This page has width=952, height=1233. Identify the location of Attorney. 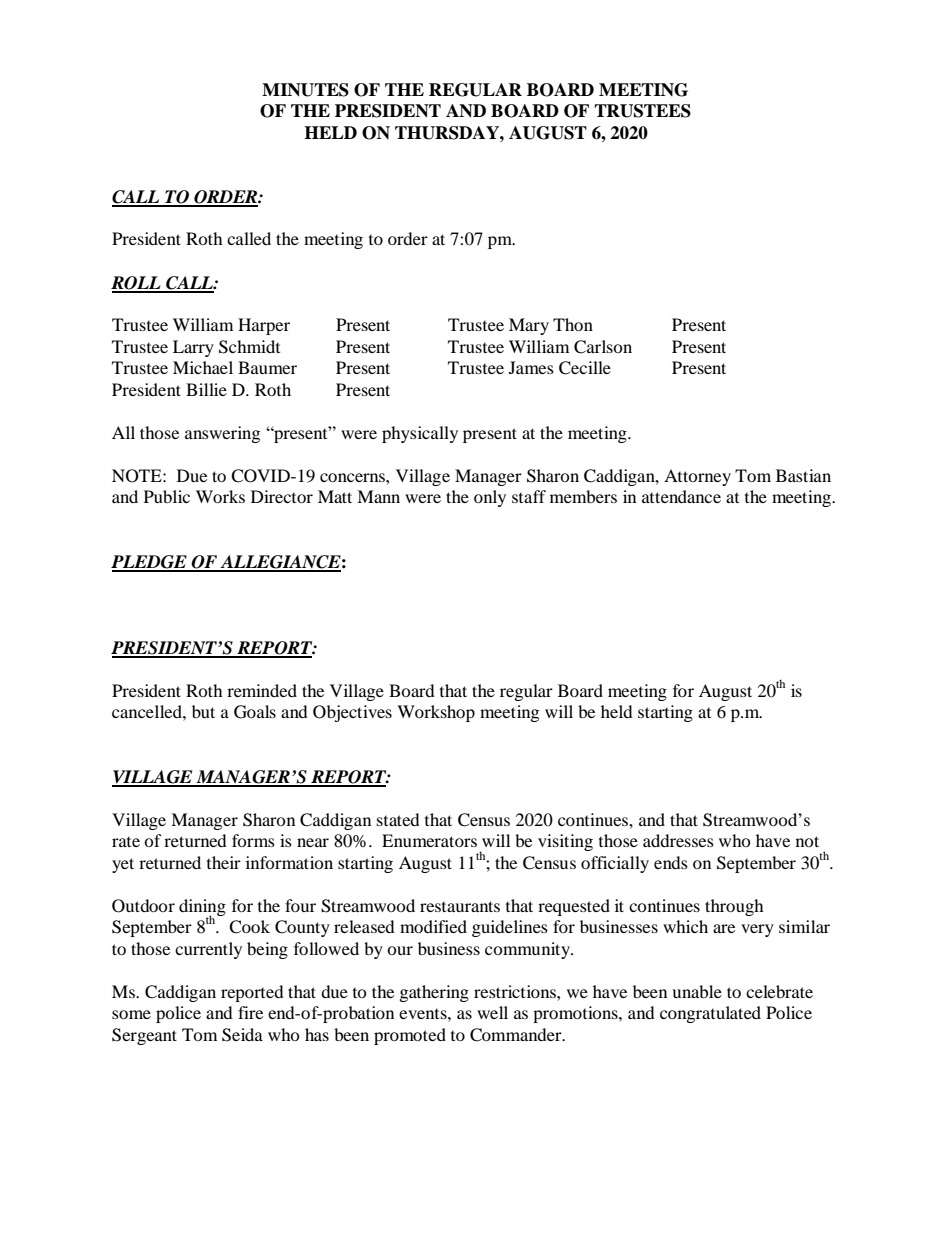
(697, 477).
